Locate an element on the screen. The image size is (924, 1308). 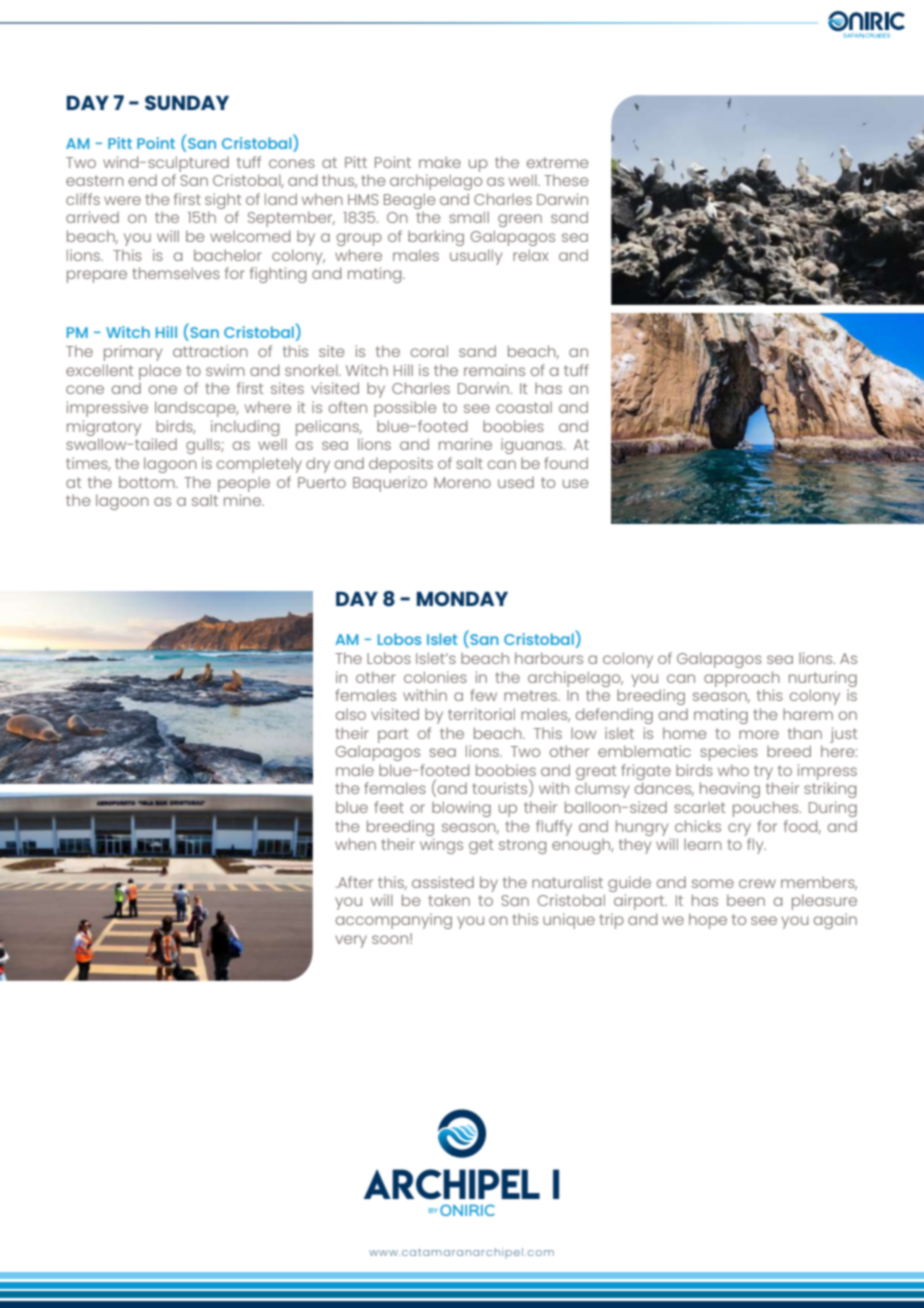
found is located at coordinates (566, 463).
